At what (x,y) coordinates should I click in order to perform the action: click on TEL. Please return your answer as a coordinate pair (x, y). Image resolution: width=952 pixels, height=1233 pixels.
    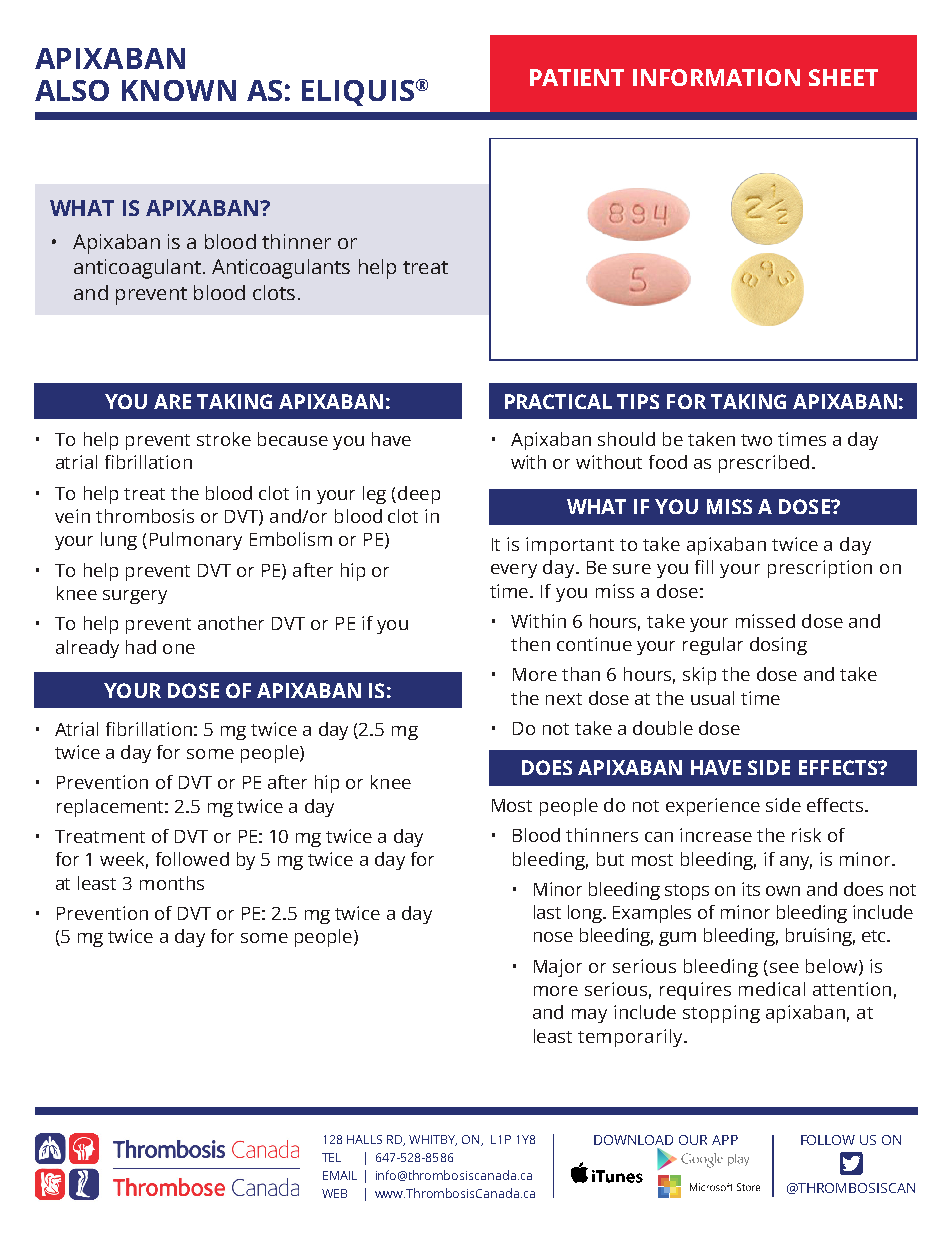
    Looking at the image, I should click on (331, 1157).
